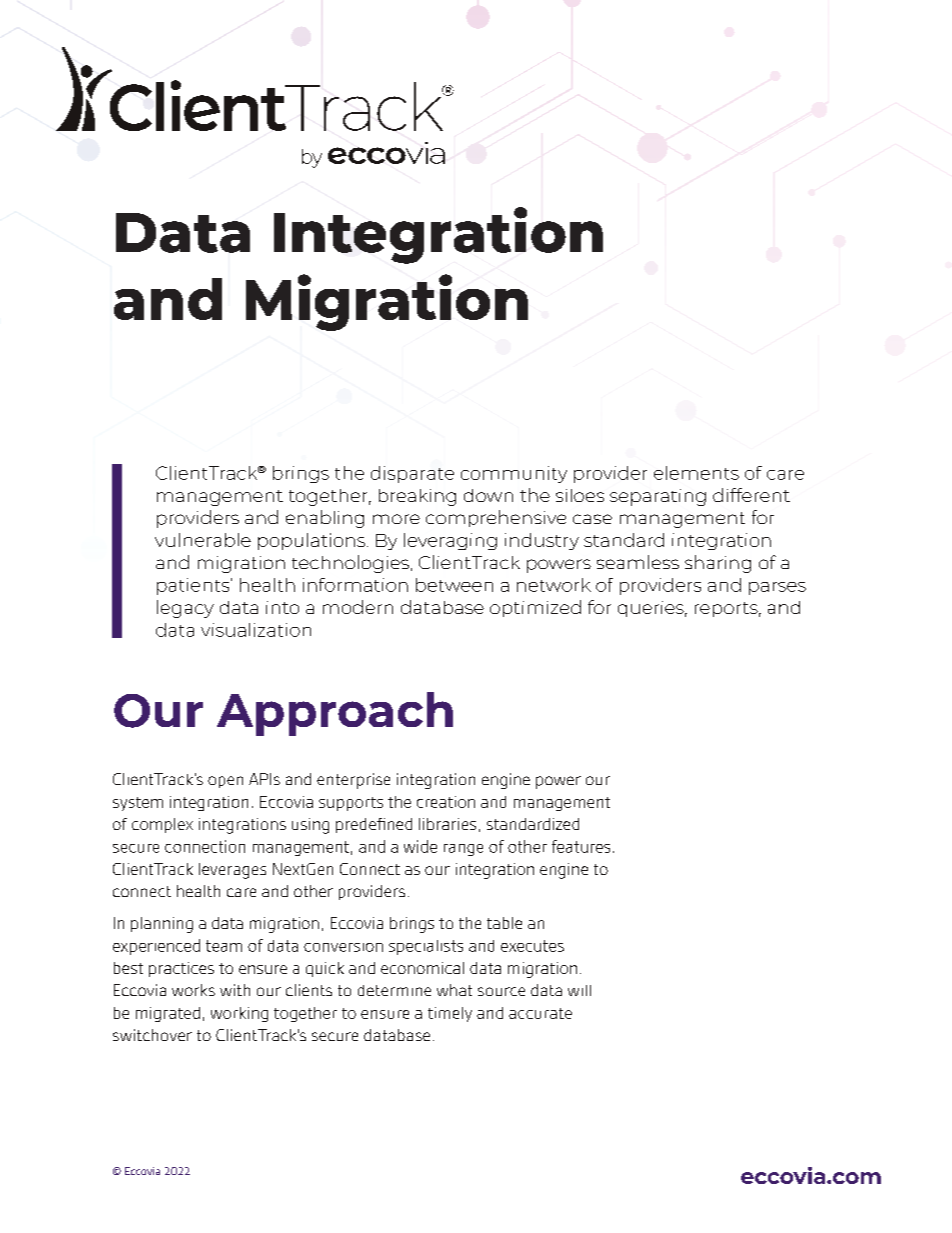 This page has height=1233, width=952. What do you see at coordinates (777, 588) in the page?
I see `parses` at bounding box center [777, 588].
